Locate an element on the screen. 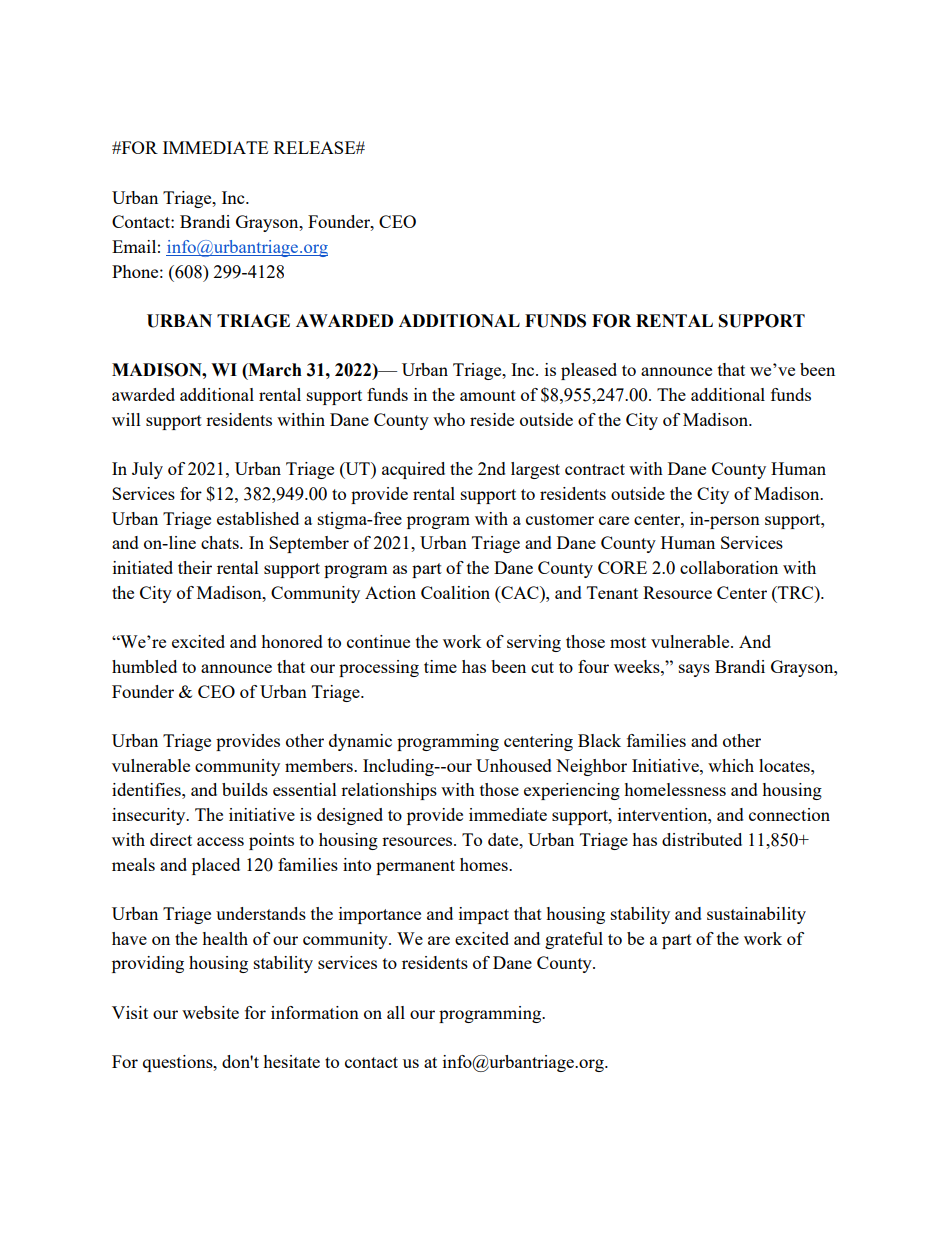 The height and width of the screenshot is (1233, 952). will is located at coordinates (126, 419).
